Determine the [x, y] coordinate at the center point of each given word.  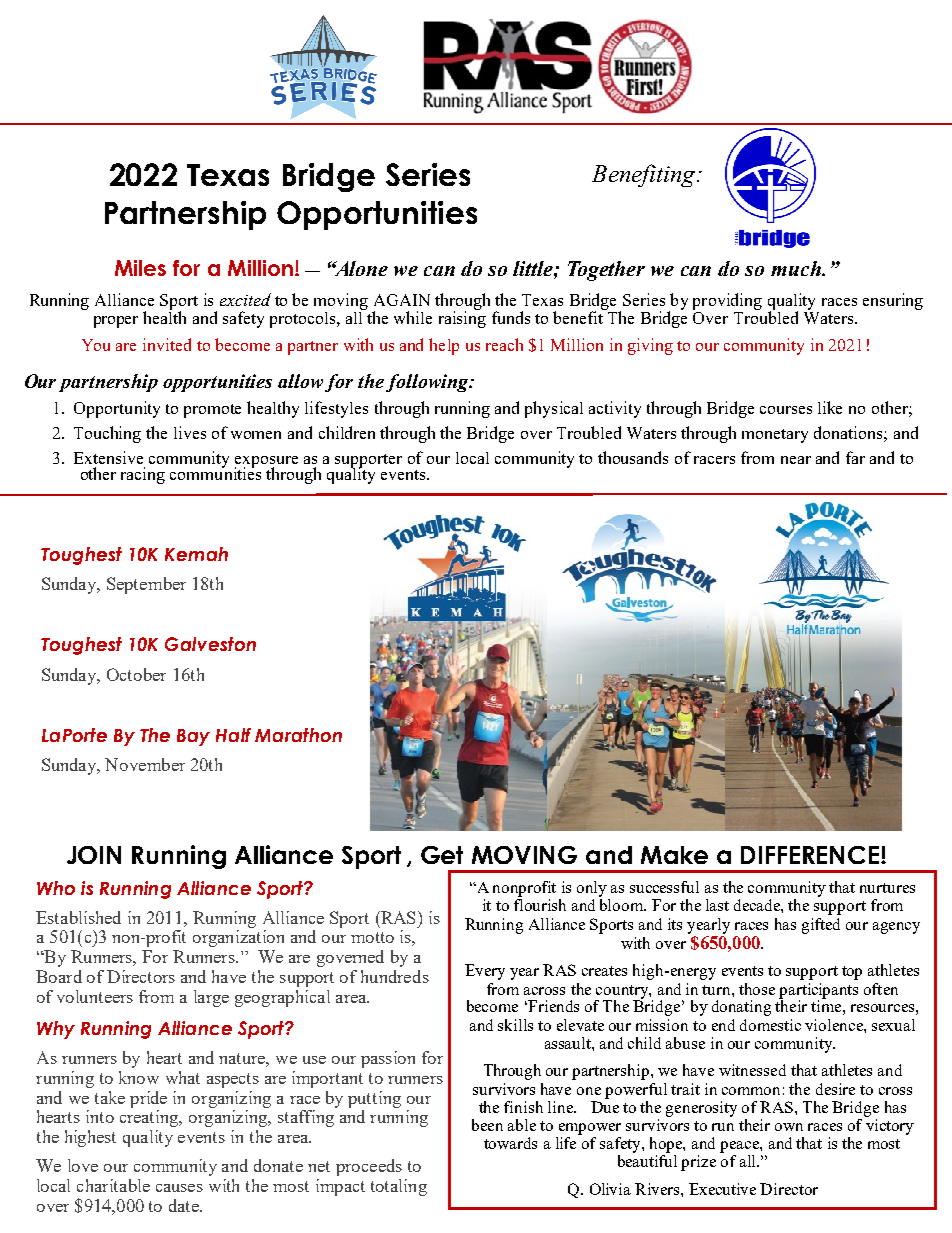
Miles [140, 268]
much [797, 268]
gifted [821, 926]
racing [143, 475]
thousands [633, 457]
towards [510, 1143]
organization [238, 938]
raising [462, 318]
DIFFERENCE [811, 855]
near [796, 460]
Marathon [298, 735]
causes [179, 1188]
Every [485, 972]
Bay [193, 737]
